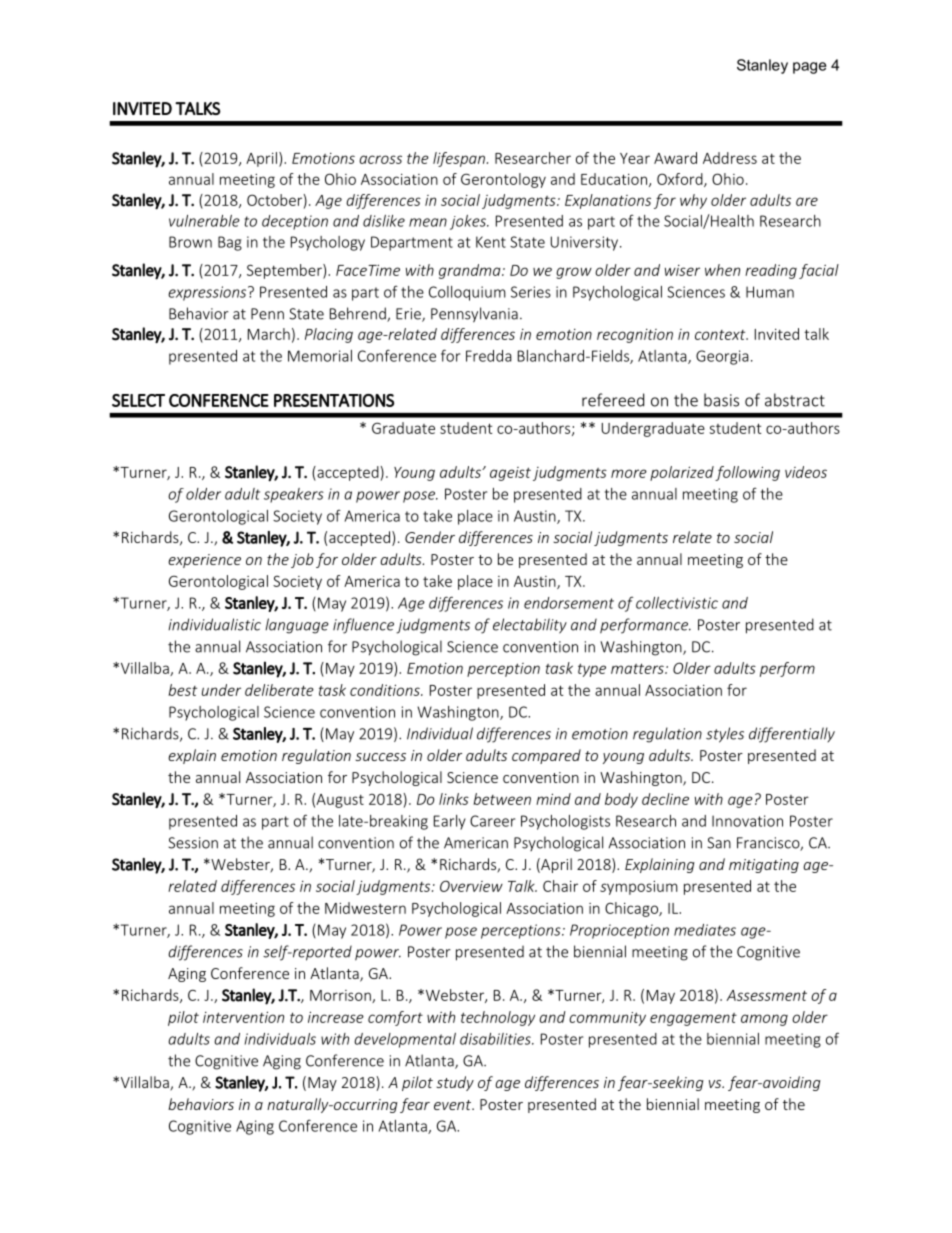  I want to click on lifespan, so click(459, 159).
